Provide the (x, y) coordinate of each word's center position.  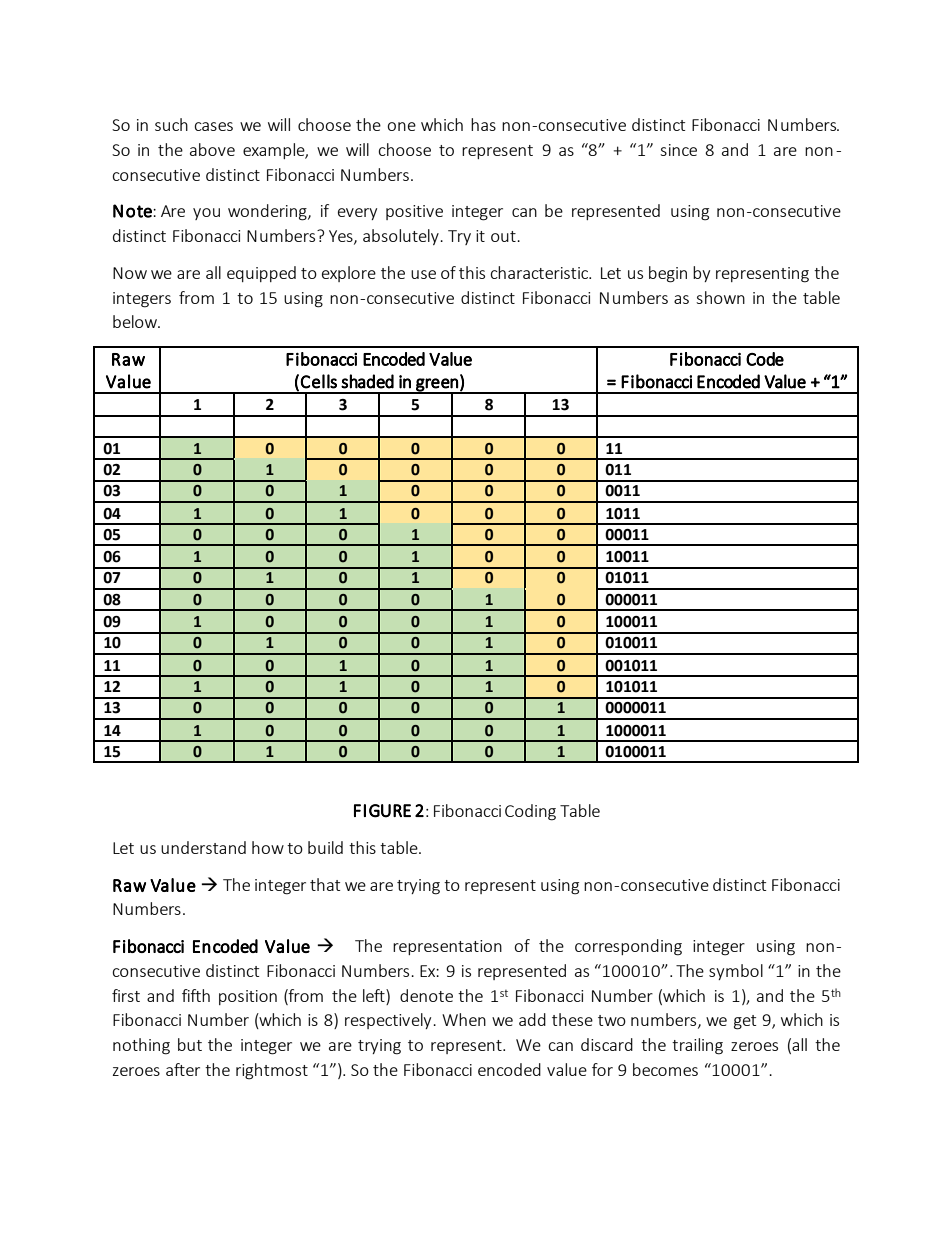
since (678, 150)
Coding (530, 812)
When (464, 1019)
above (212, 149)
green (437, 386)
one (401, 126)
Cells (318, 381)
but (190, 1044)
